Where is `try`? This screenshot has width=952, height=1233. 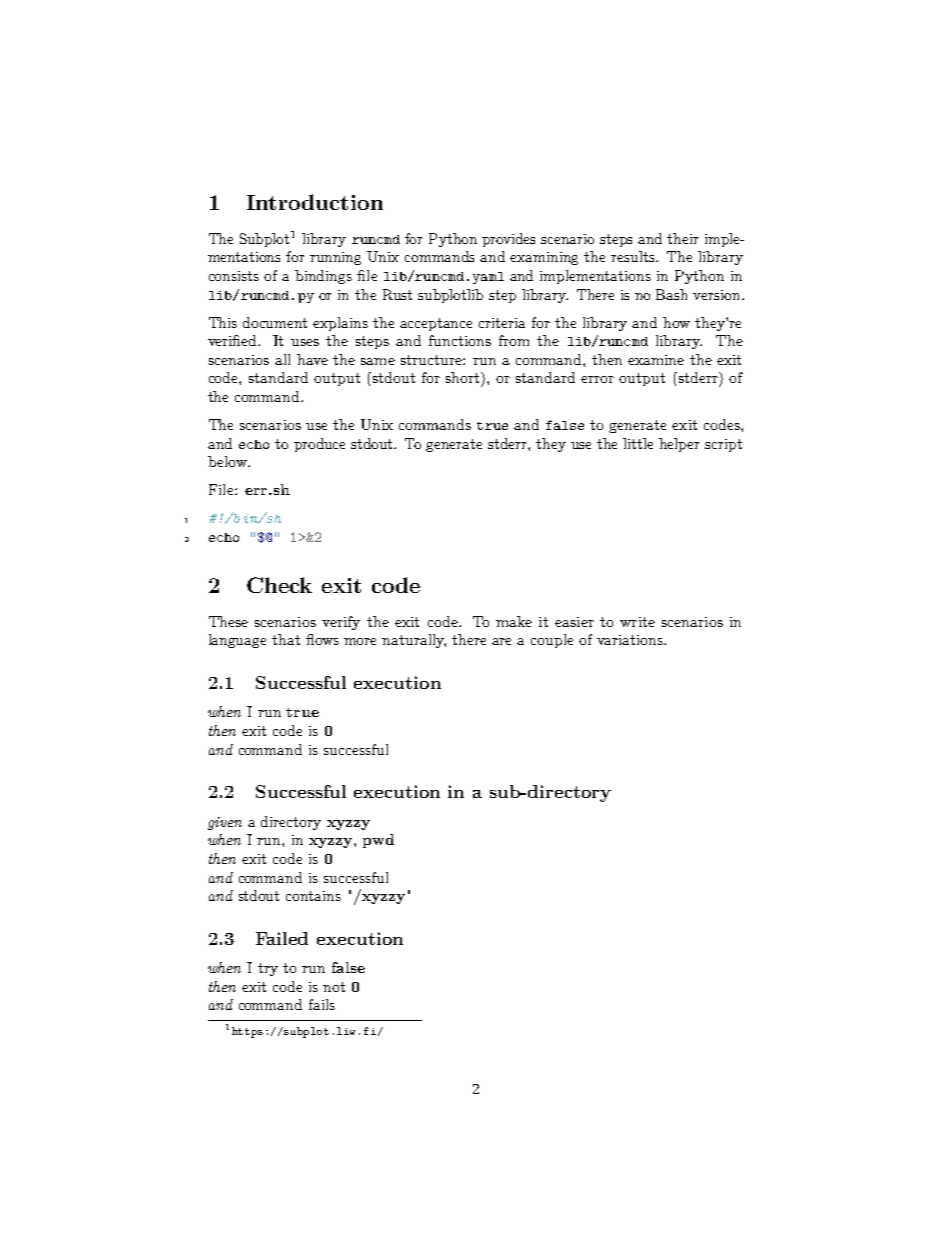
try is located at coordinates (268, 969).
